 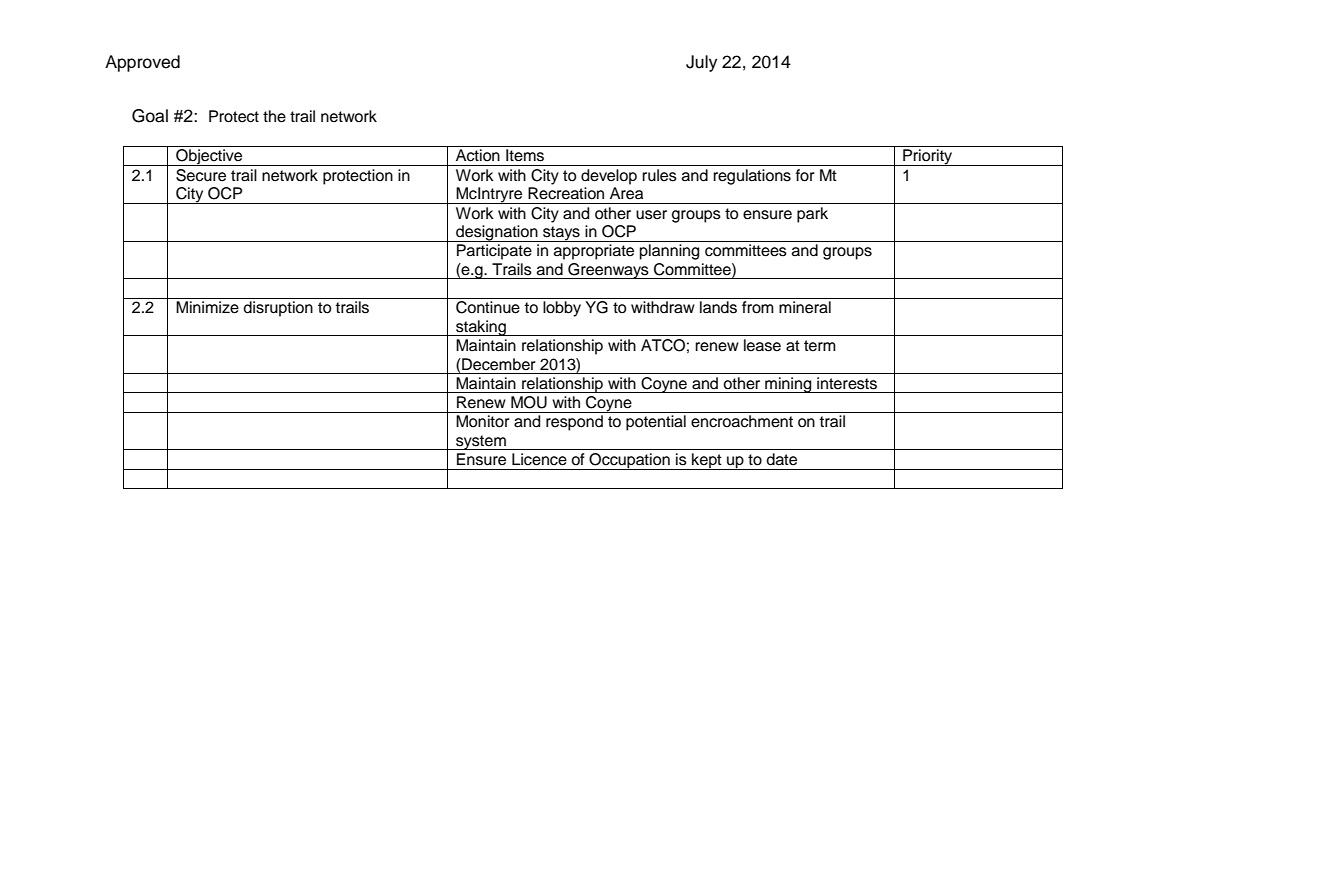 What do you see at coordinates (209, 157) in the image?
I see `Objective` at bounding box center [209, 157].
